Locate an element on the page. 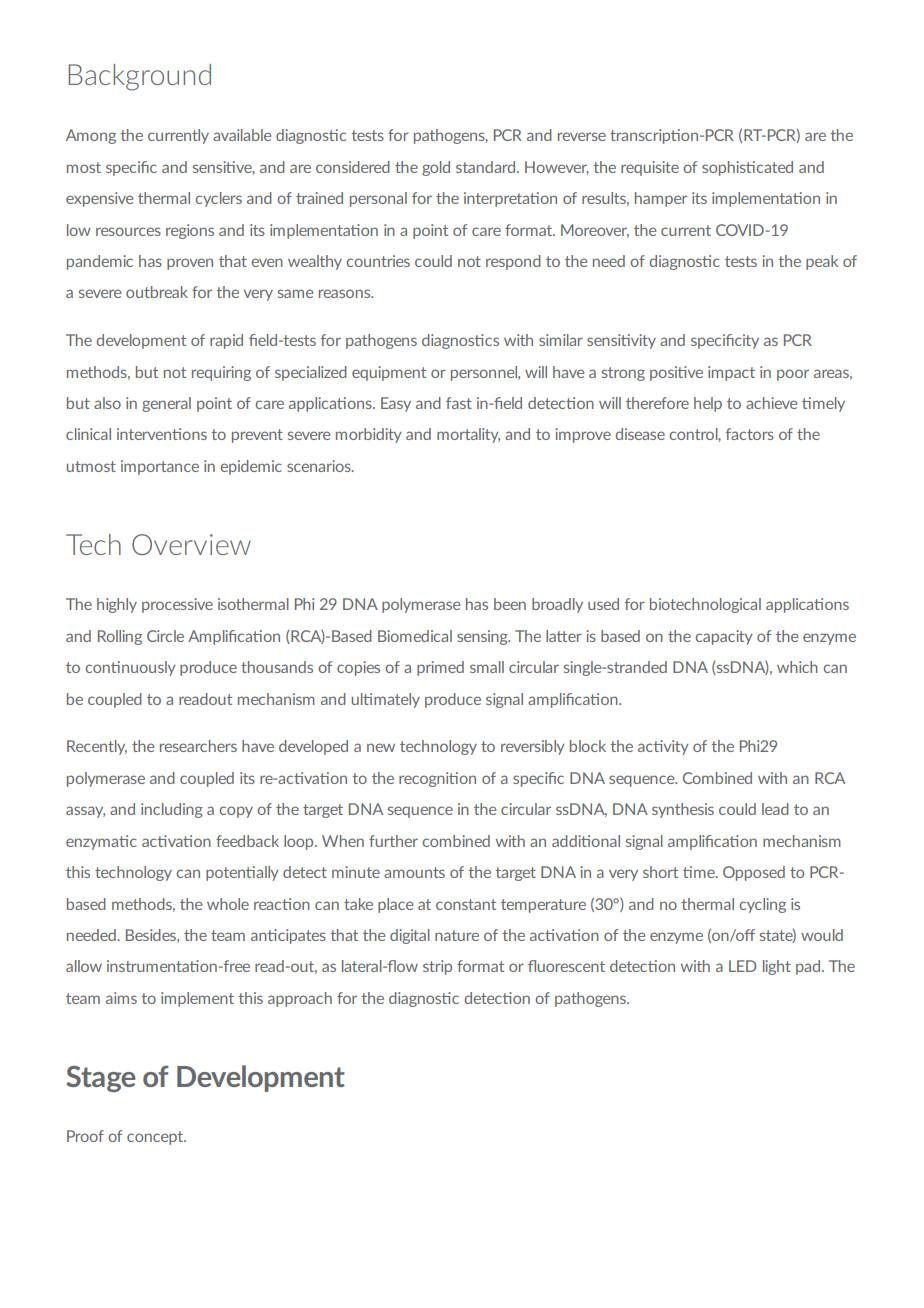 Image resolution: width=924 pixels, height=1308 pixels. Background is located at coordinates (139, 77).
